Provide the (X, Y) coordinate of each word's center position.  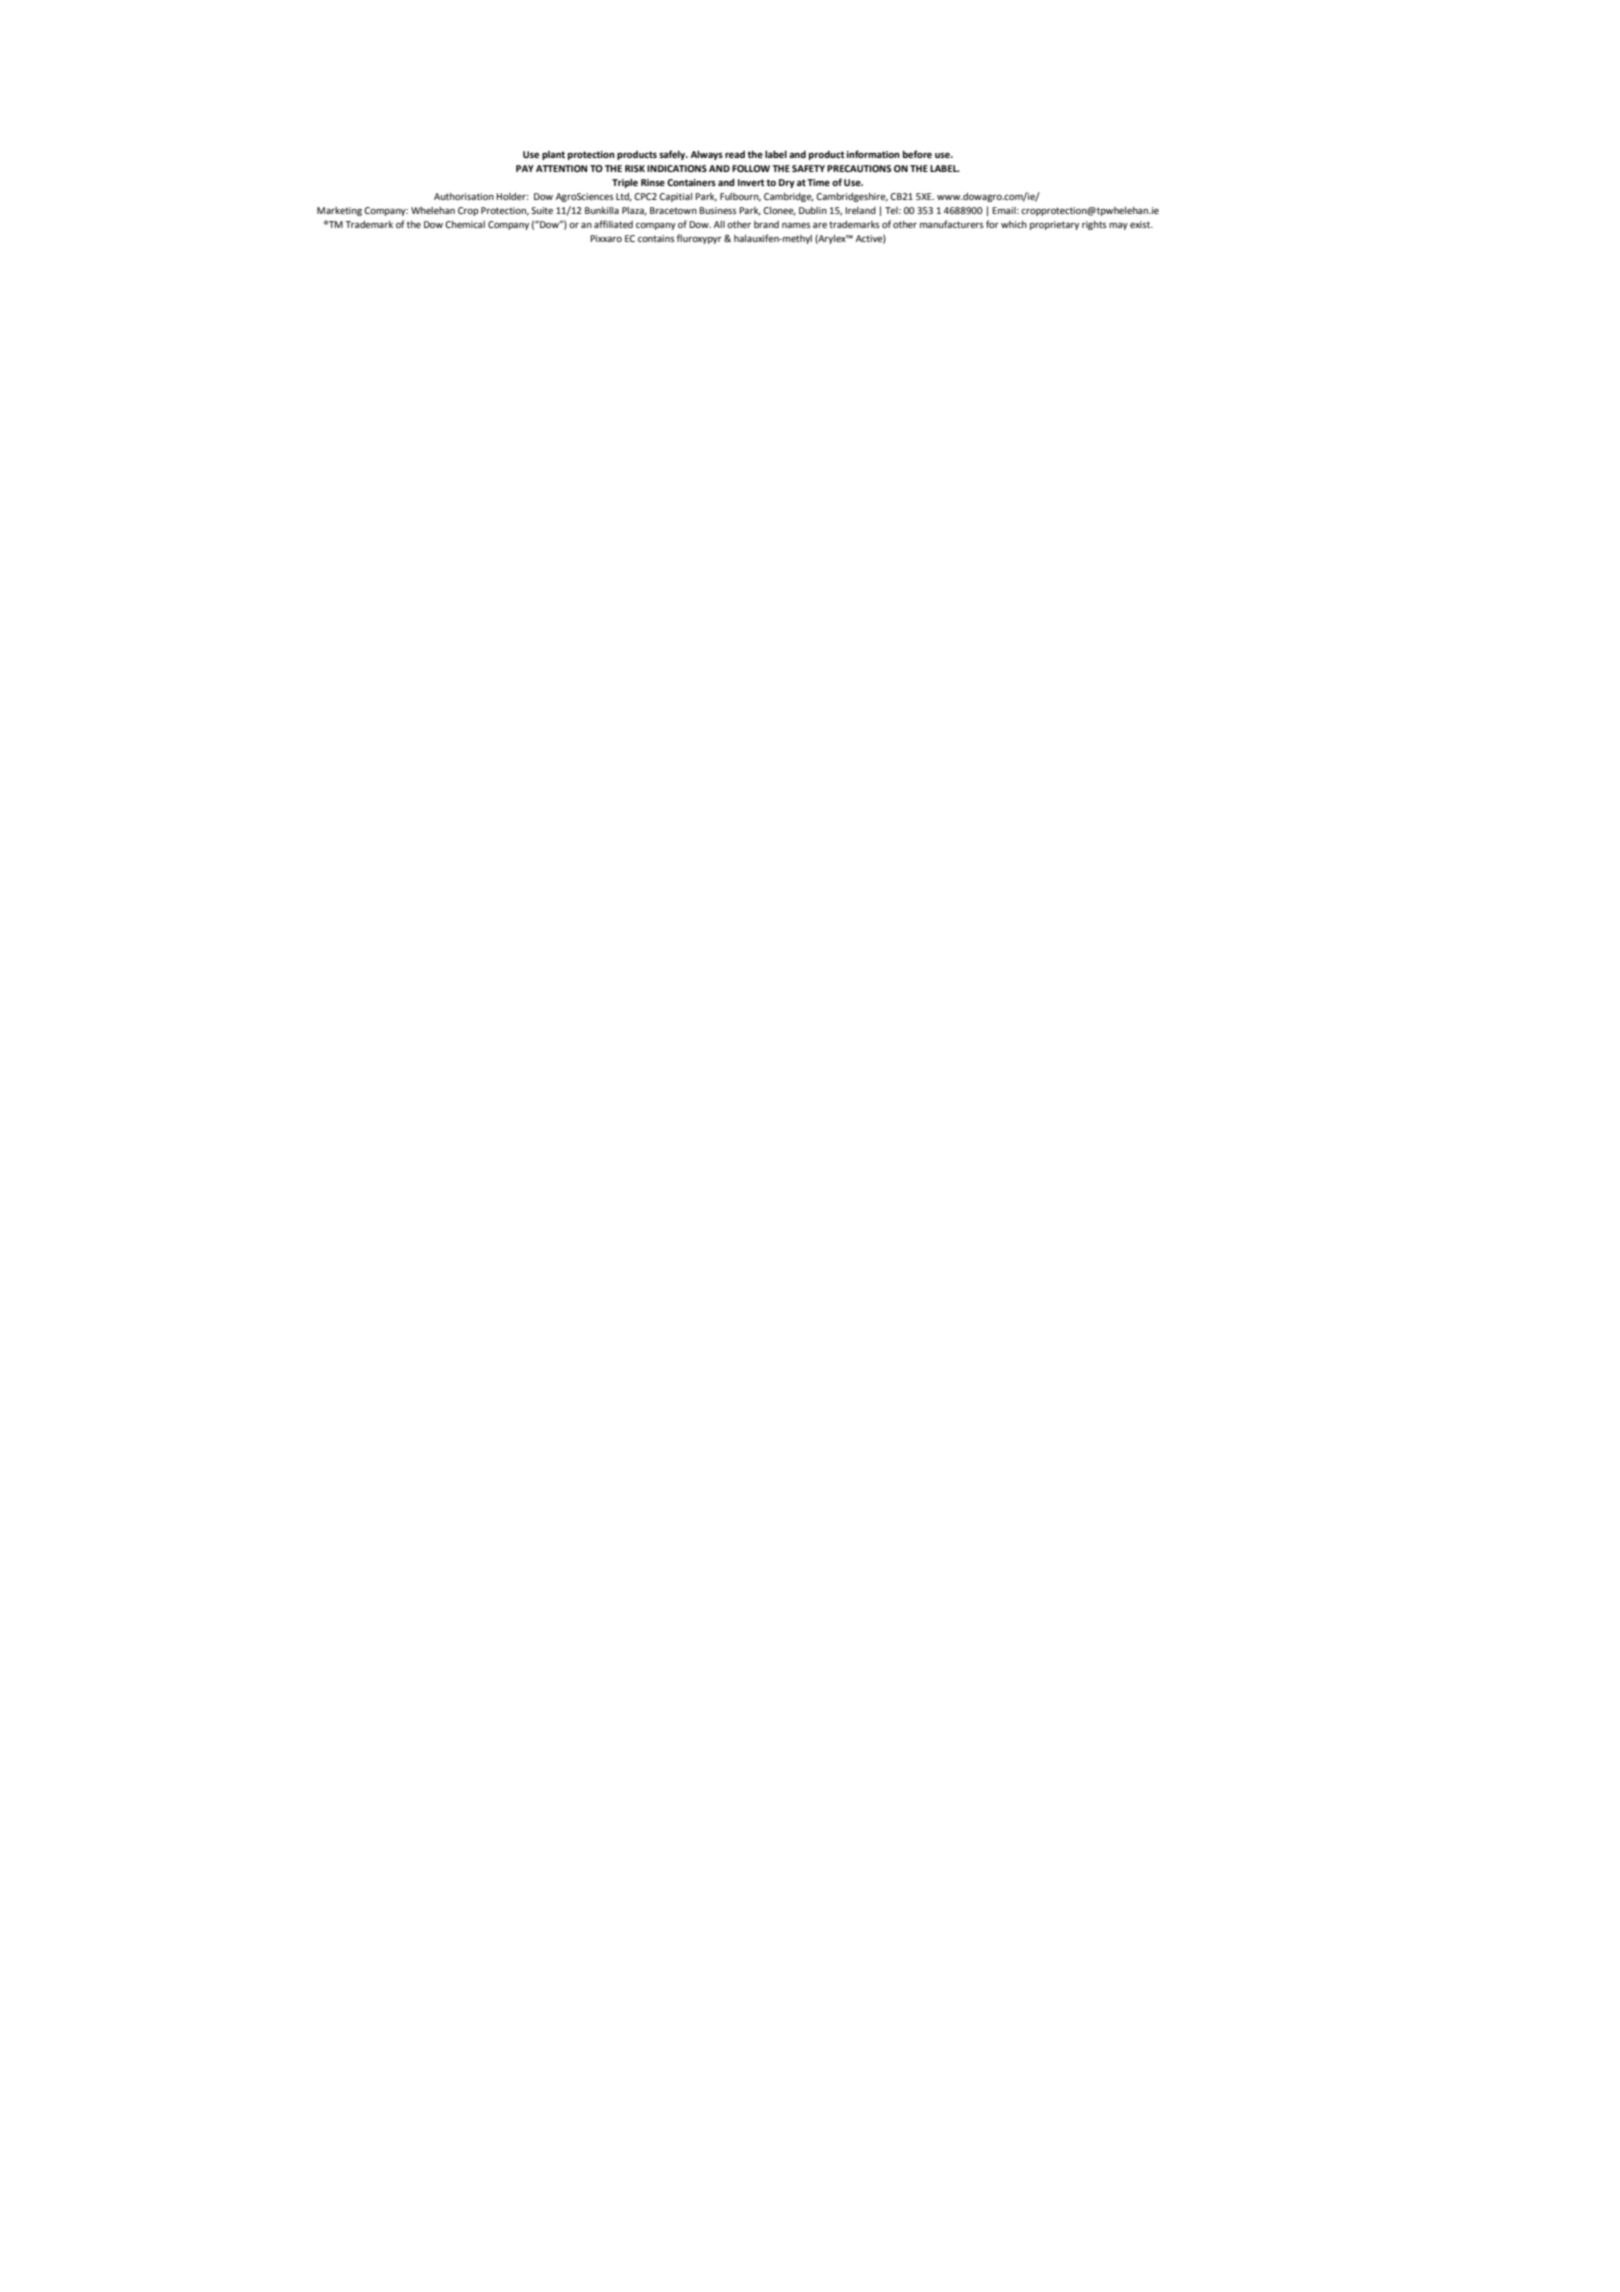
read (735, 154)
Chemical (465, 224)
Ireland (860, 210)
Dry (787, 183)
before (917, 154)
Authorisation (464, 196)
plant (553, 155)
